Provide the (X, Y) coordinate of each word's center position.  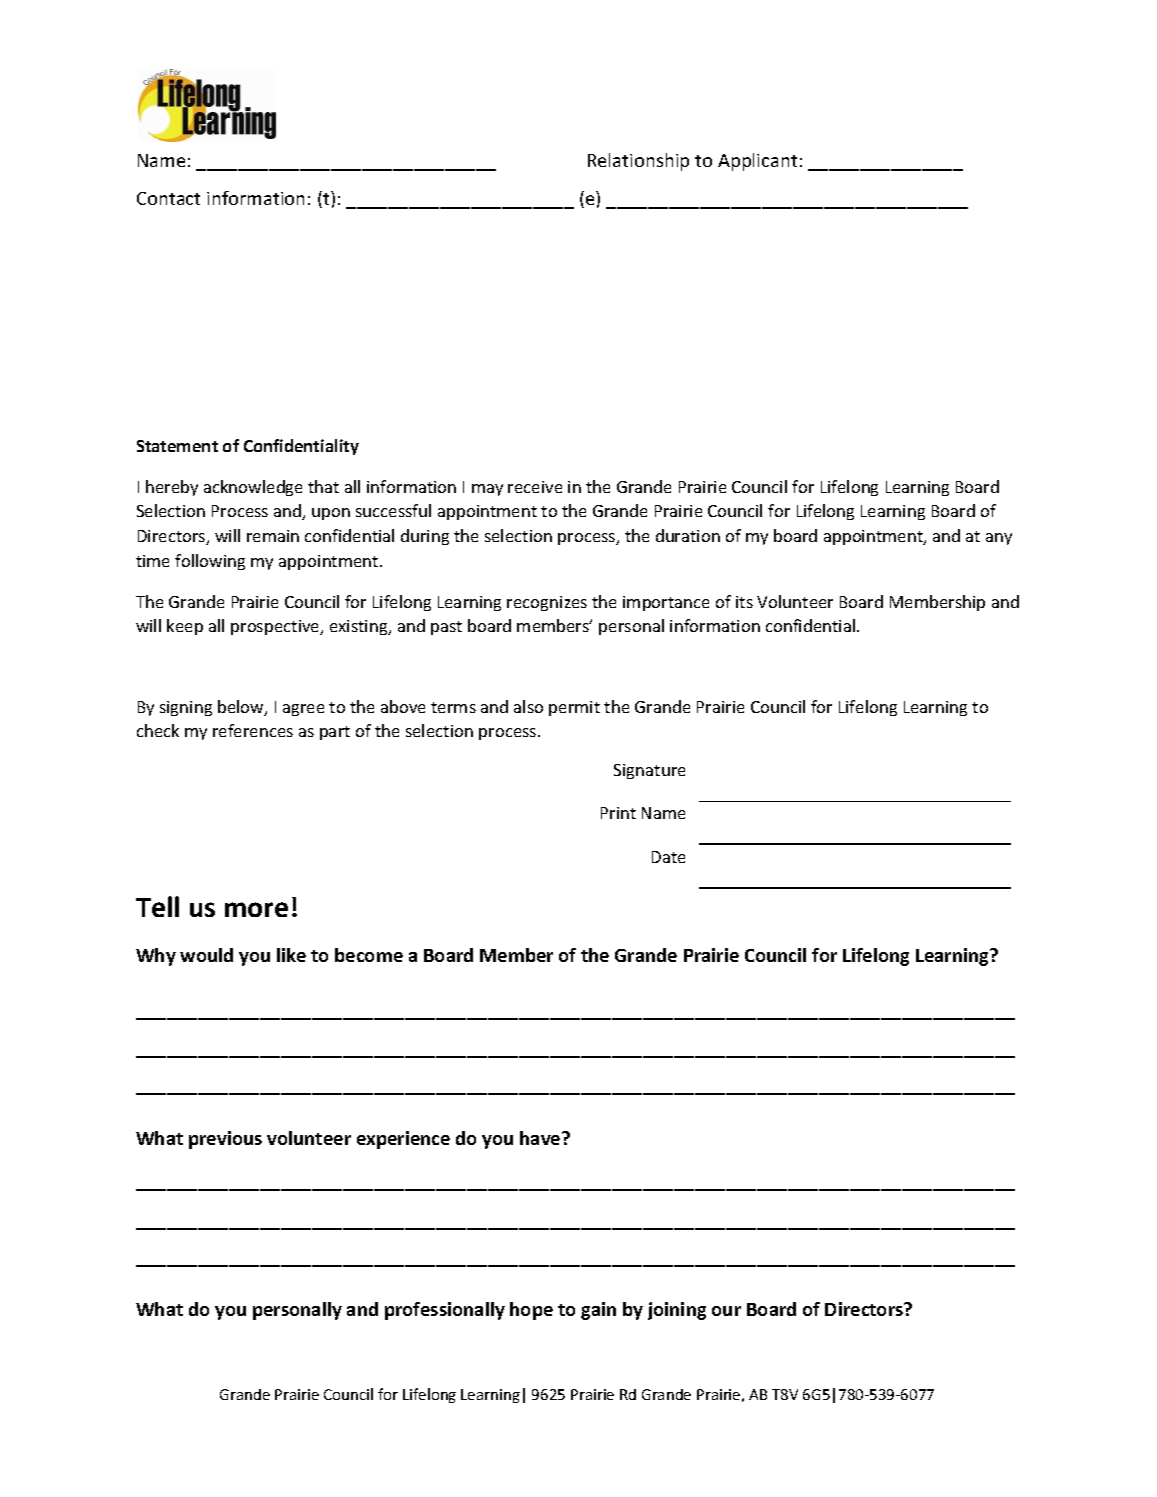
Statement (177, 446)
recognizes (547, 603)
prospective (276, 627)
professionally (445, 1311)
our (726, 1311)
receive (535, 487)
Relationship (638, 162)
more (256, 909)
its (744, 602)
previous (225, 1140)
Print (618, 813)
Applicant (757, 162)
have (541, 1138)
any (999, 539)
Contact (168, 198)
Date (668, 857)
